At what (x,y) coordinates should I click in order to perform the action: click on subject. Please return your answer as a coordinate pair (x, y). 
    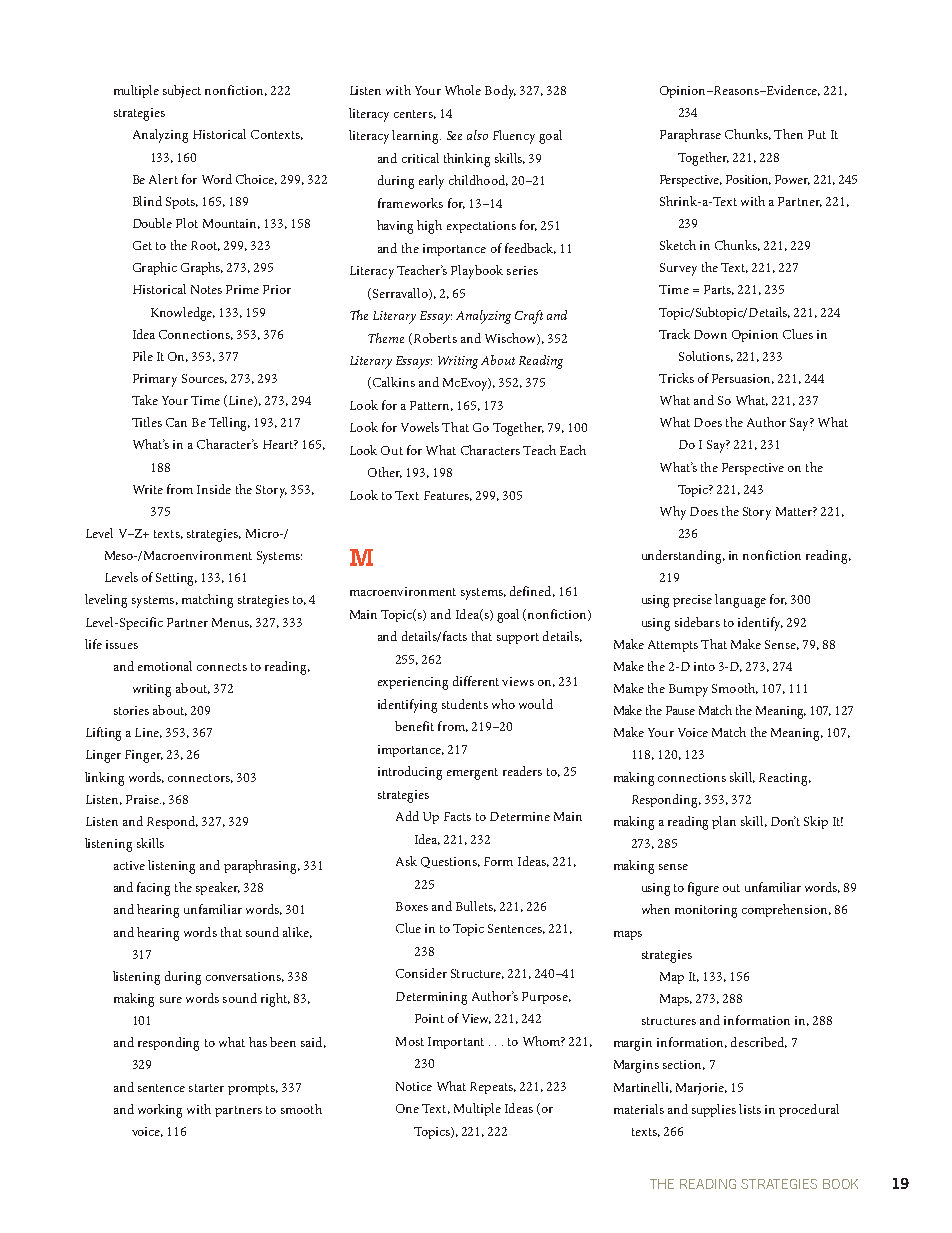
    Looking at the image, I should click on (182, 91).
